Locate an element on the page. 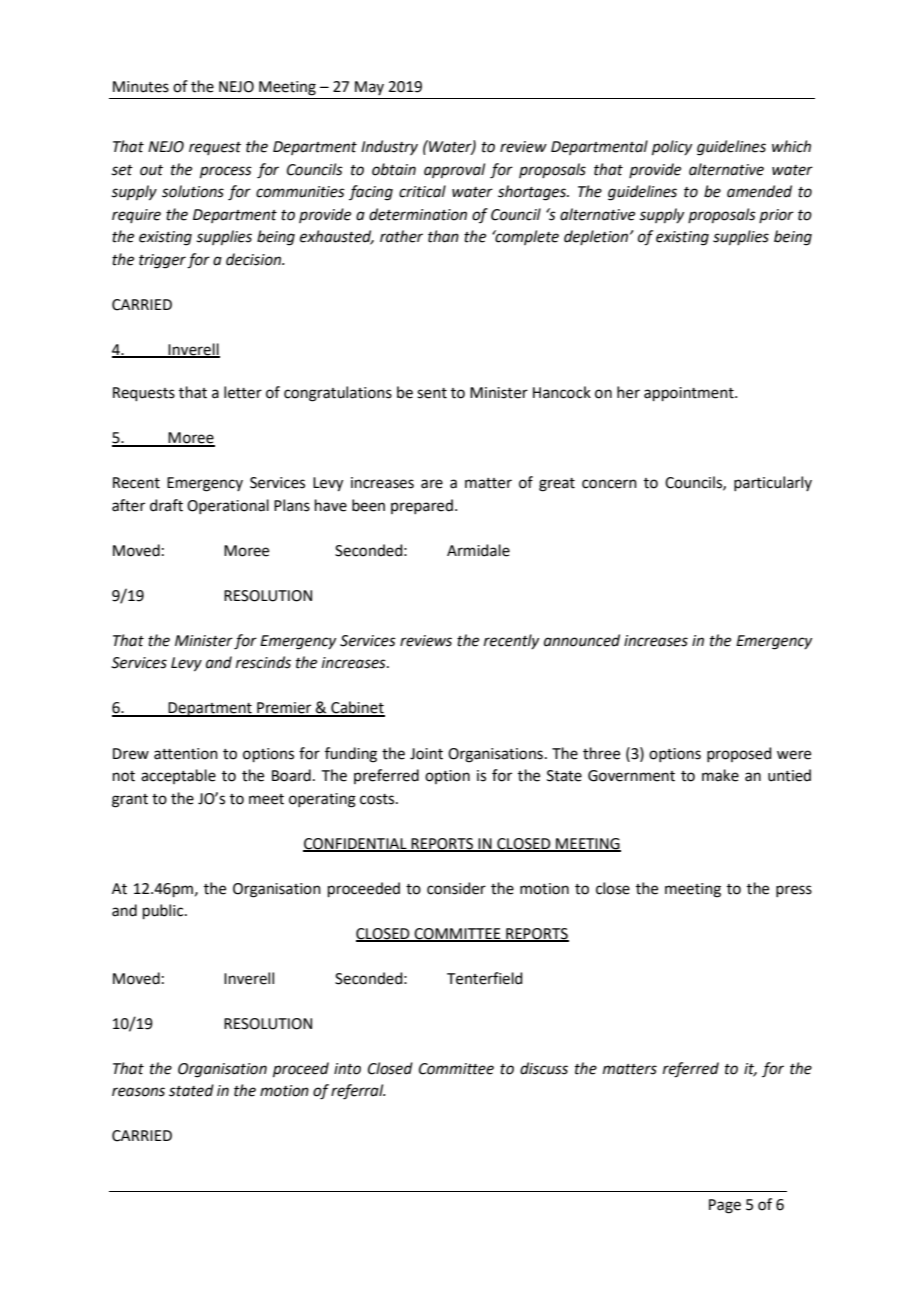  sent is located at coordinates (432, 393).
